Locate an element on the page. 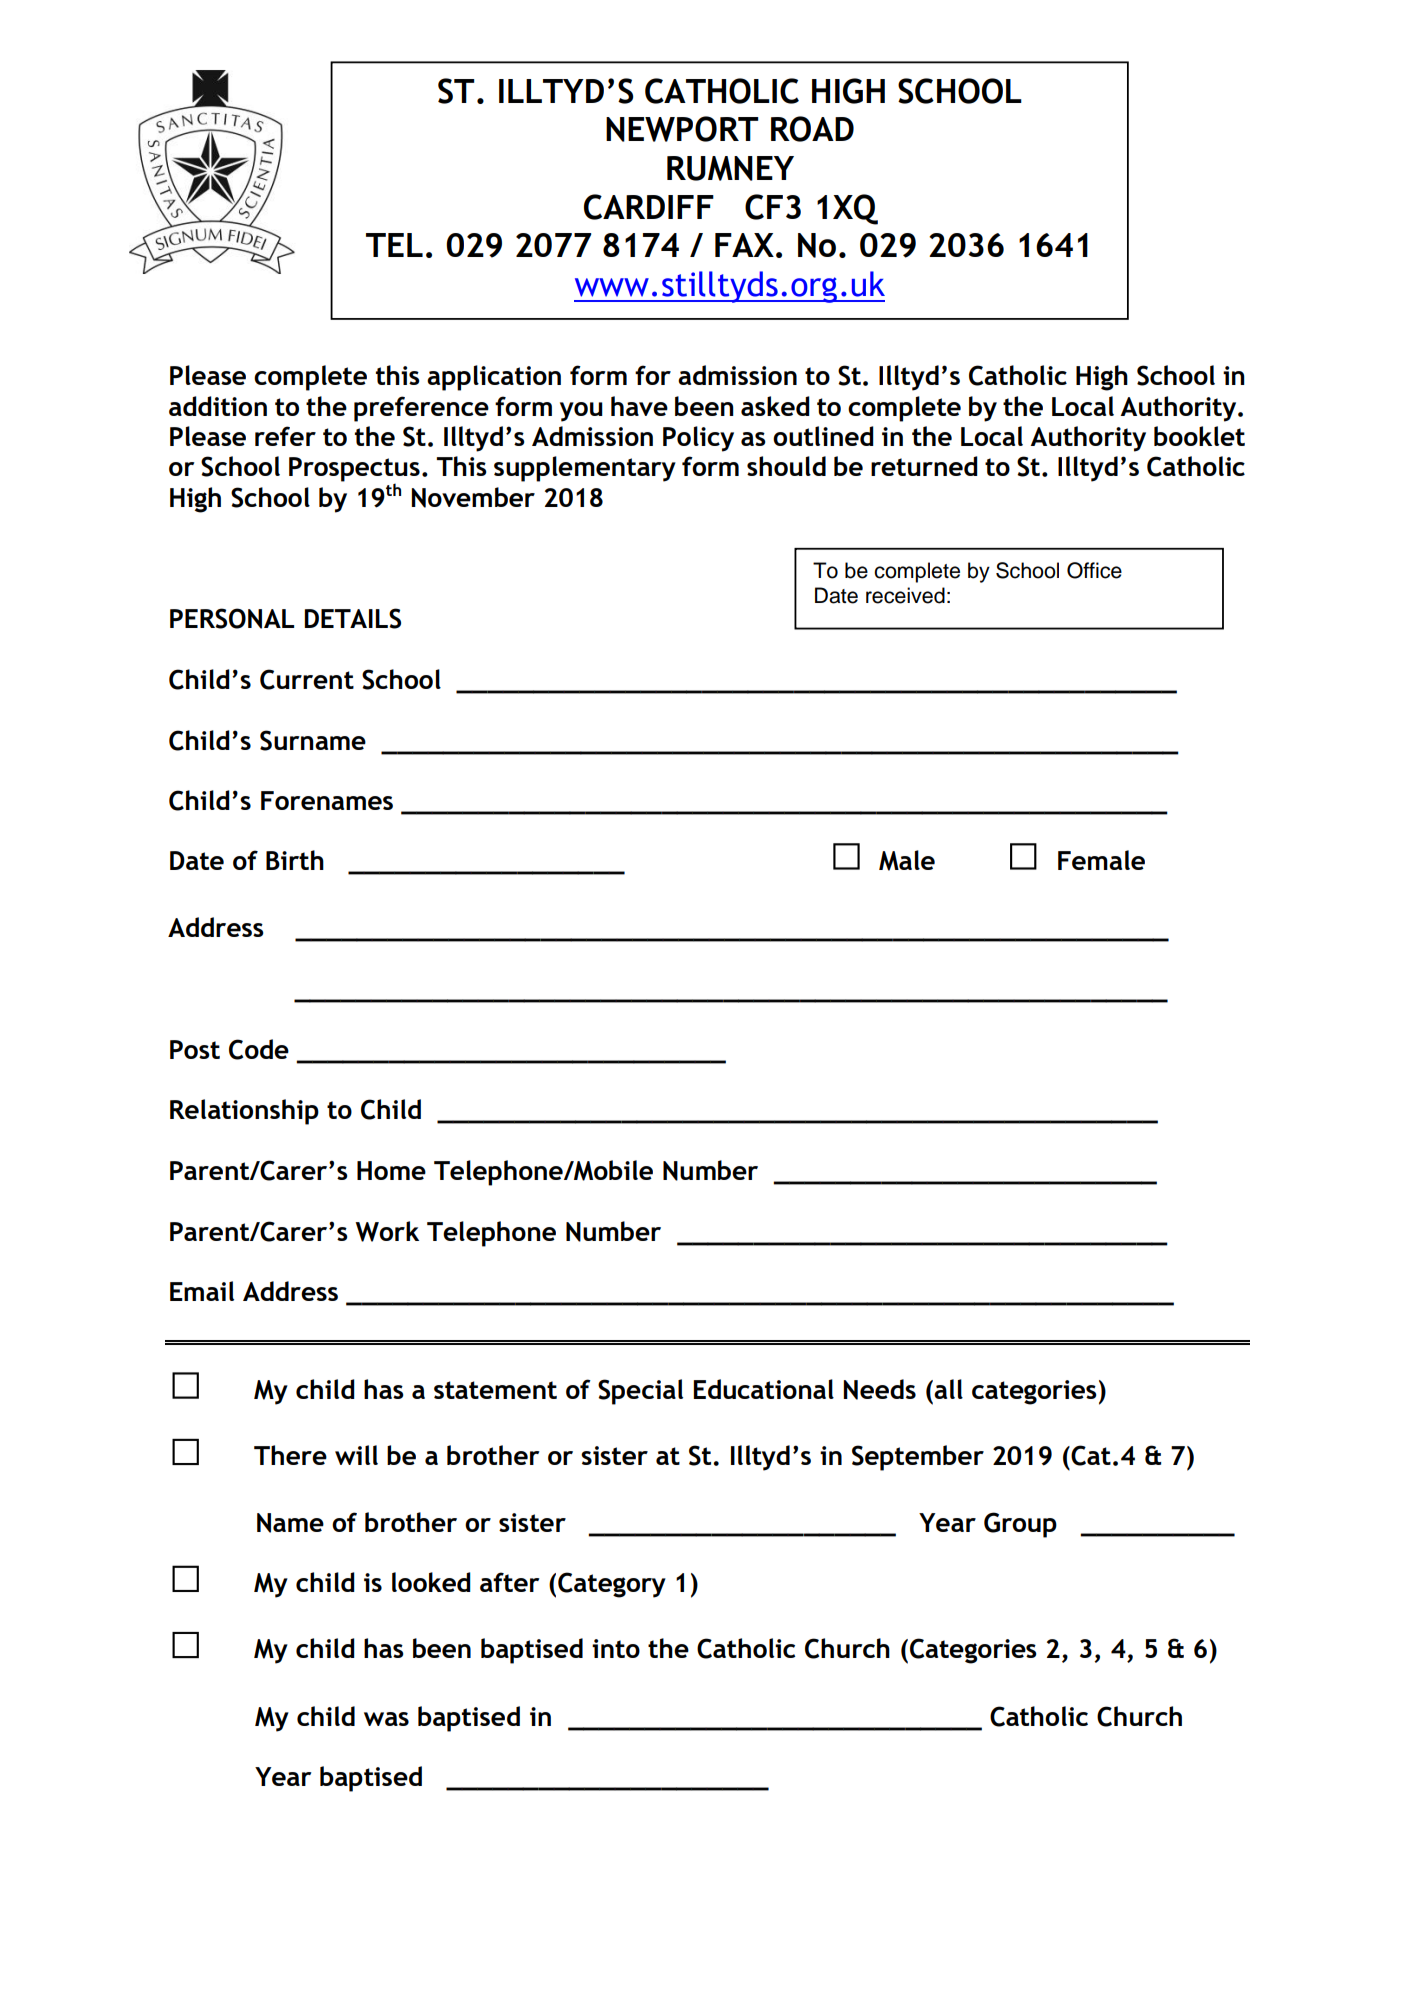  CARDIFF is located at coordinates (649, 207).
